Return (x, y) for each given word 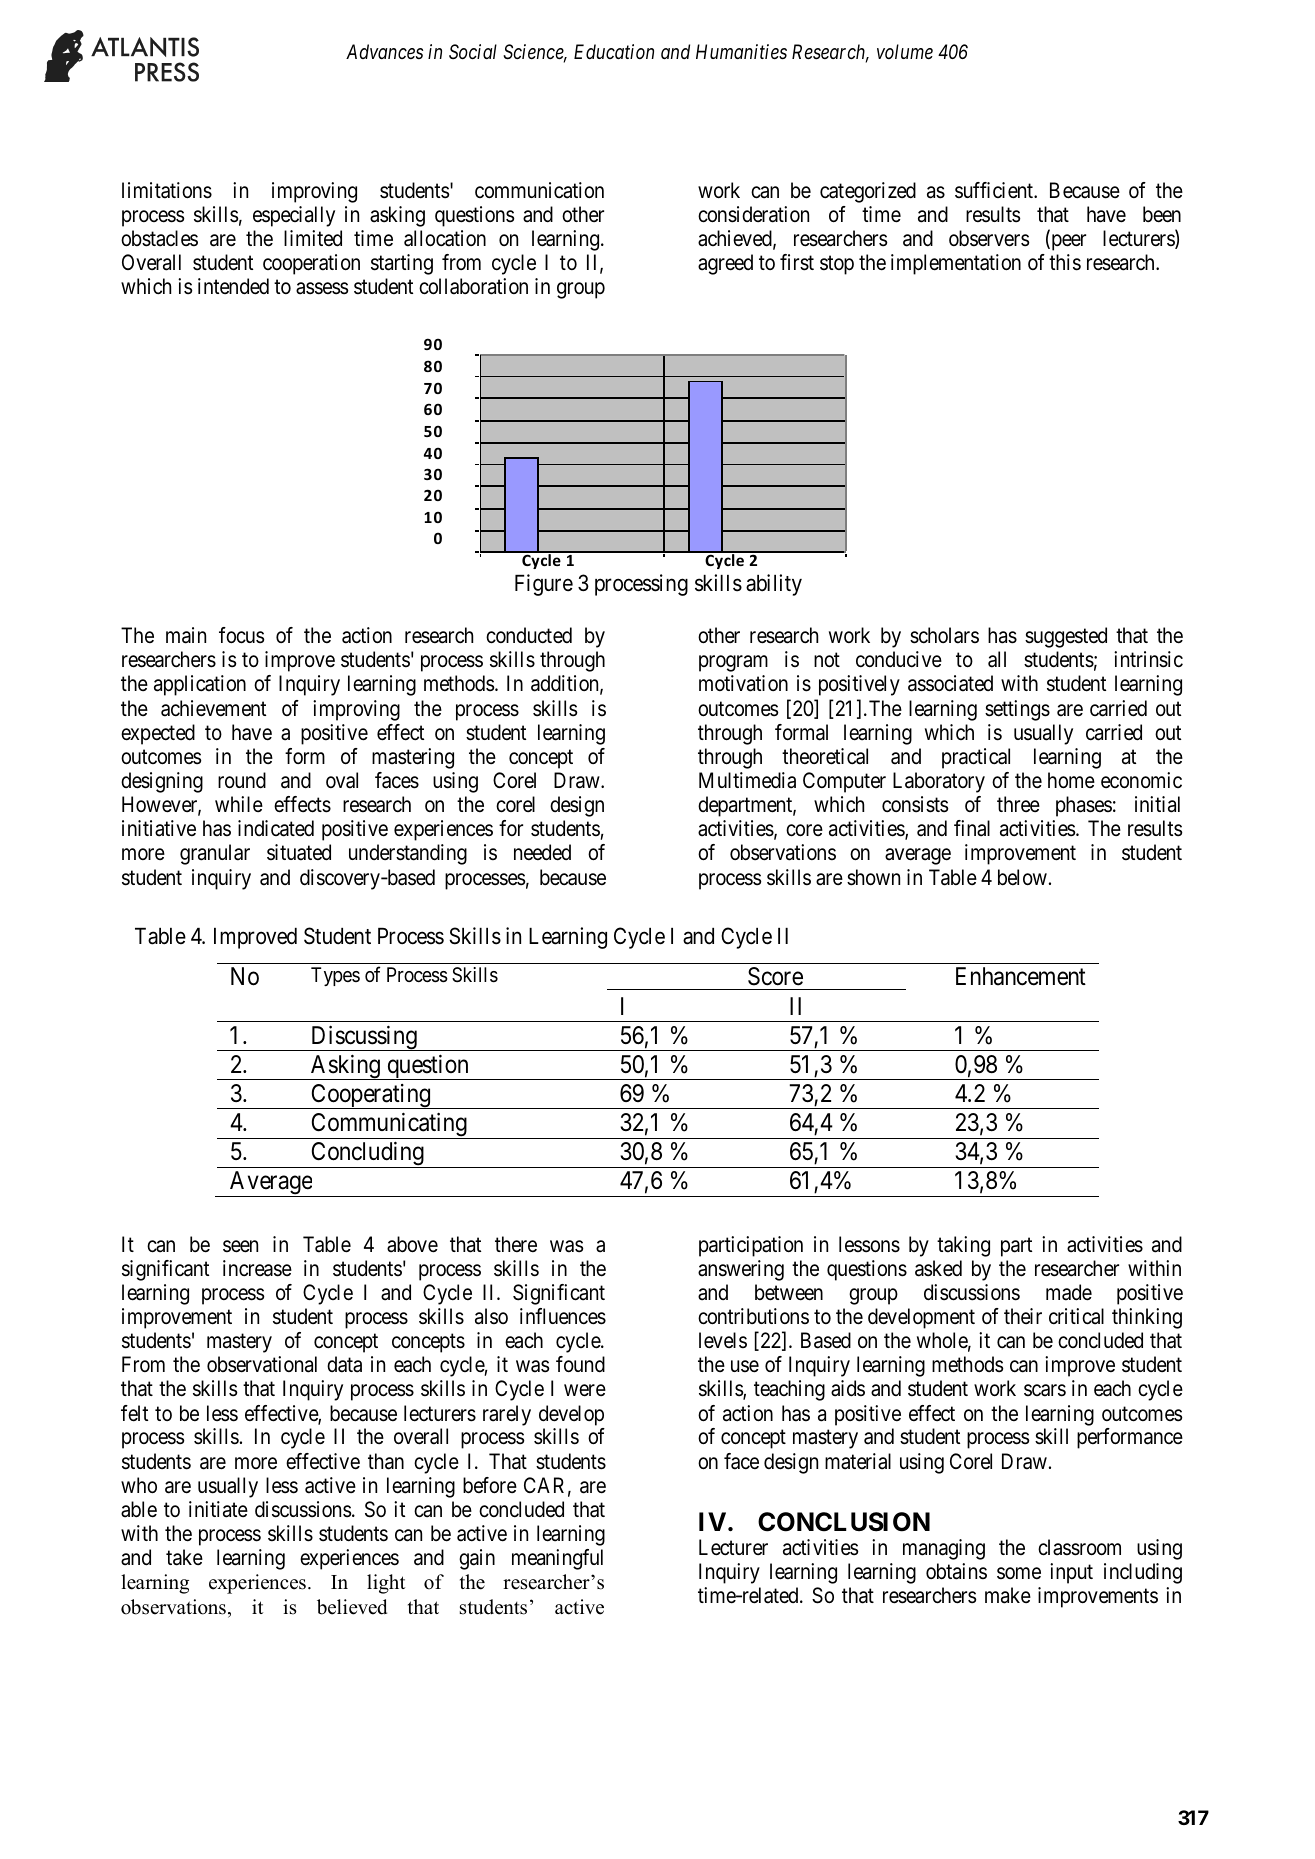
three (1018, 804)
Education (614, 51)
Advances (384, 51)
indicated (276, 828)
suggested (1066, 637)
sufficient (995, 190)
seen (240, 1246)
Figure (544, 585)
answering (741, 1270)
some (1019, 1573)
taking (963, 1246)
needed (542, 852)
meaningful (557, 1559)
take (184, 1557)
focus (242, 635)
